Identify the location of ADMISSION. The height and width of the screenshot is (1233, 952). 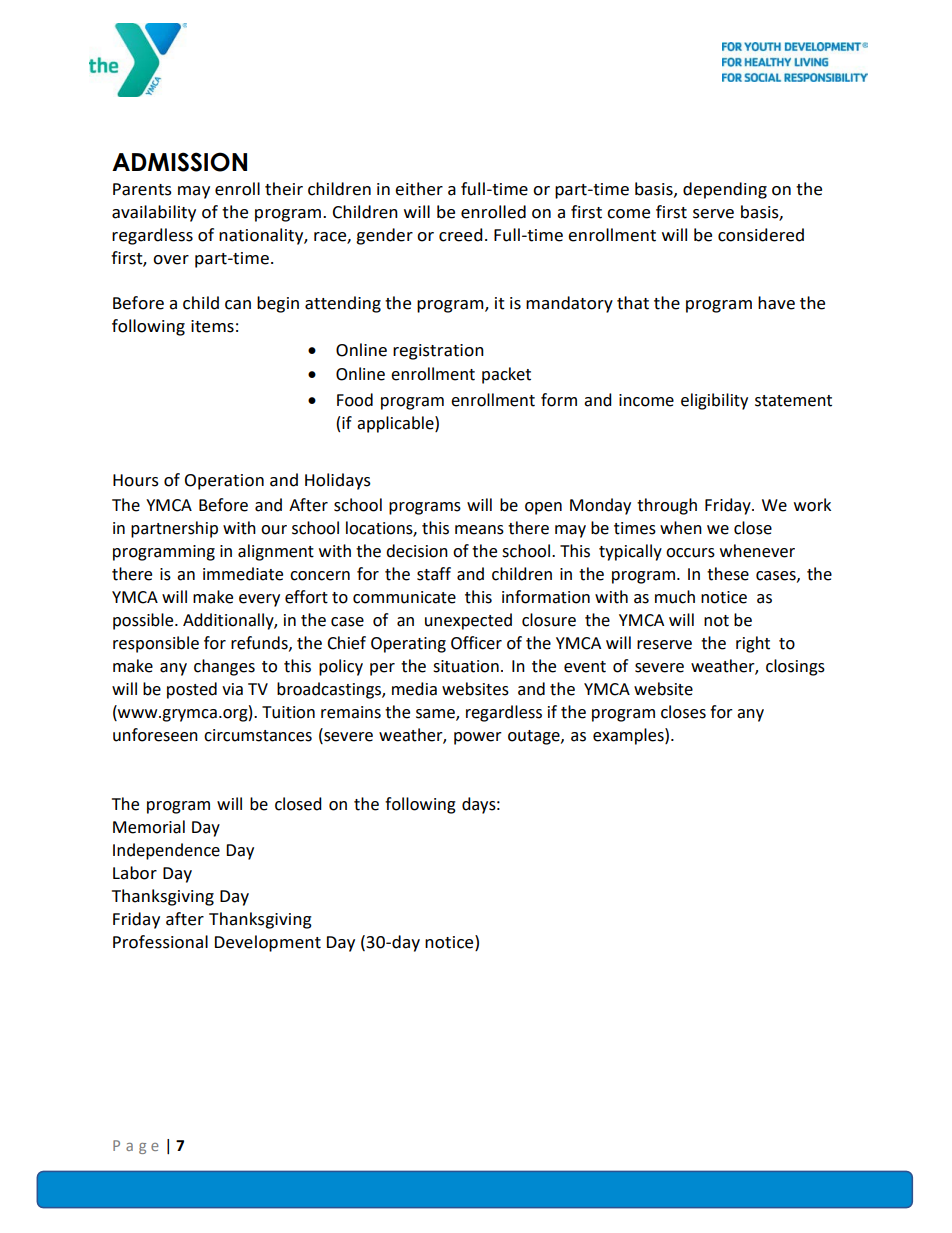
(179, 162).
